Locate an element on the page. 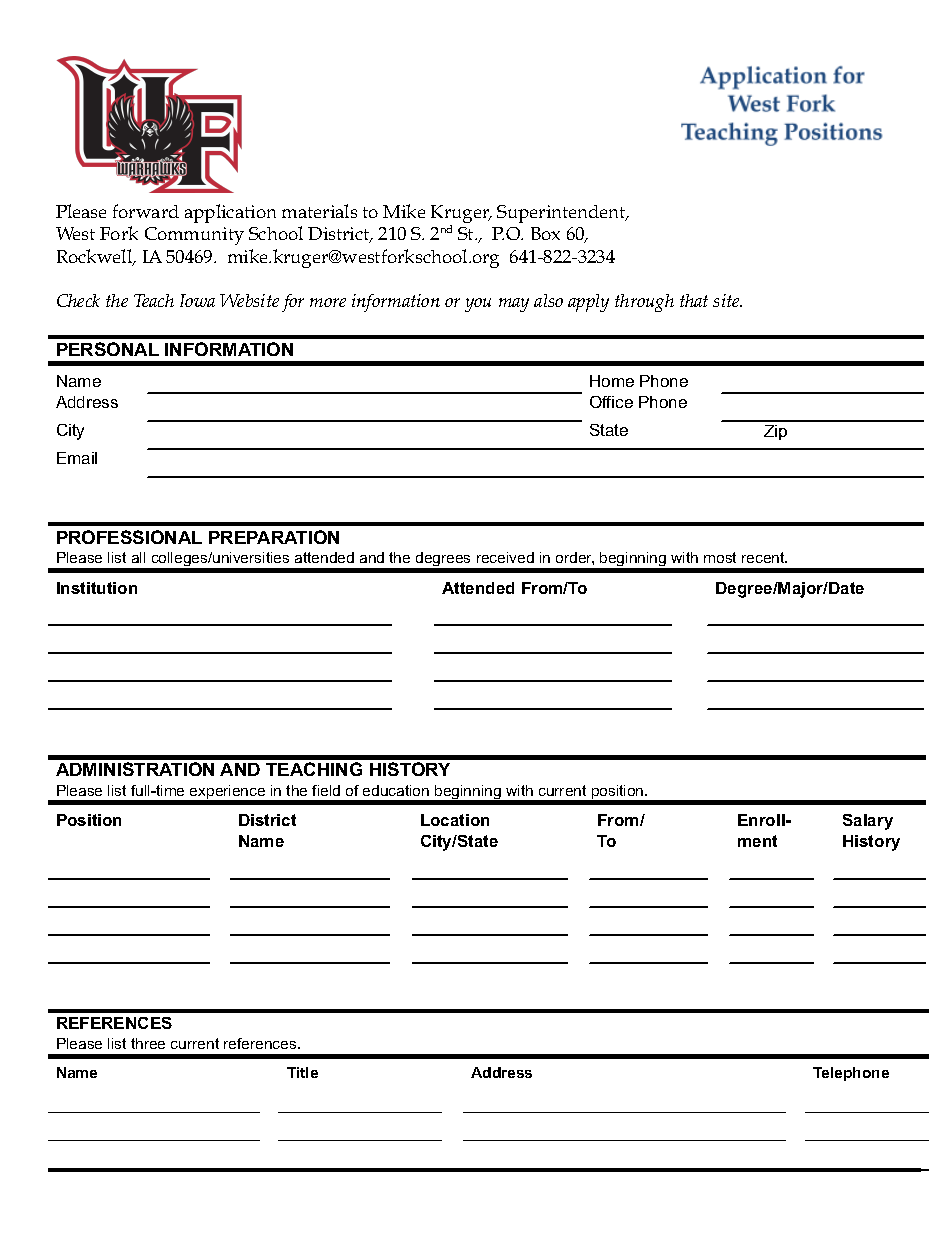 The width and height of the document is (952, 1233). Community is located at coordinates (194, 236).
